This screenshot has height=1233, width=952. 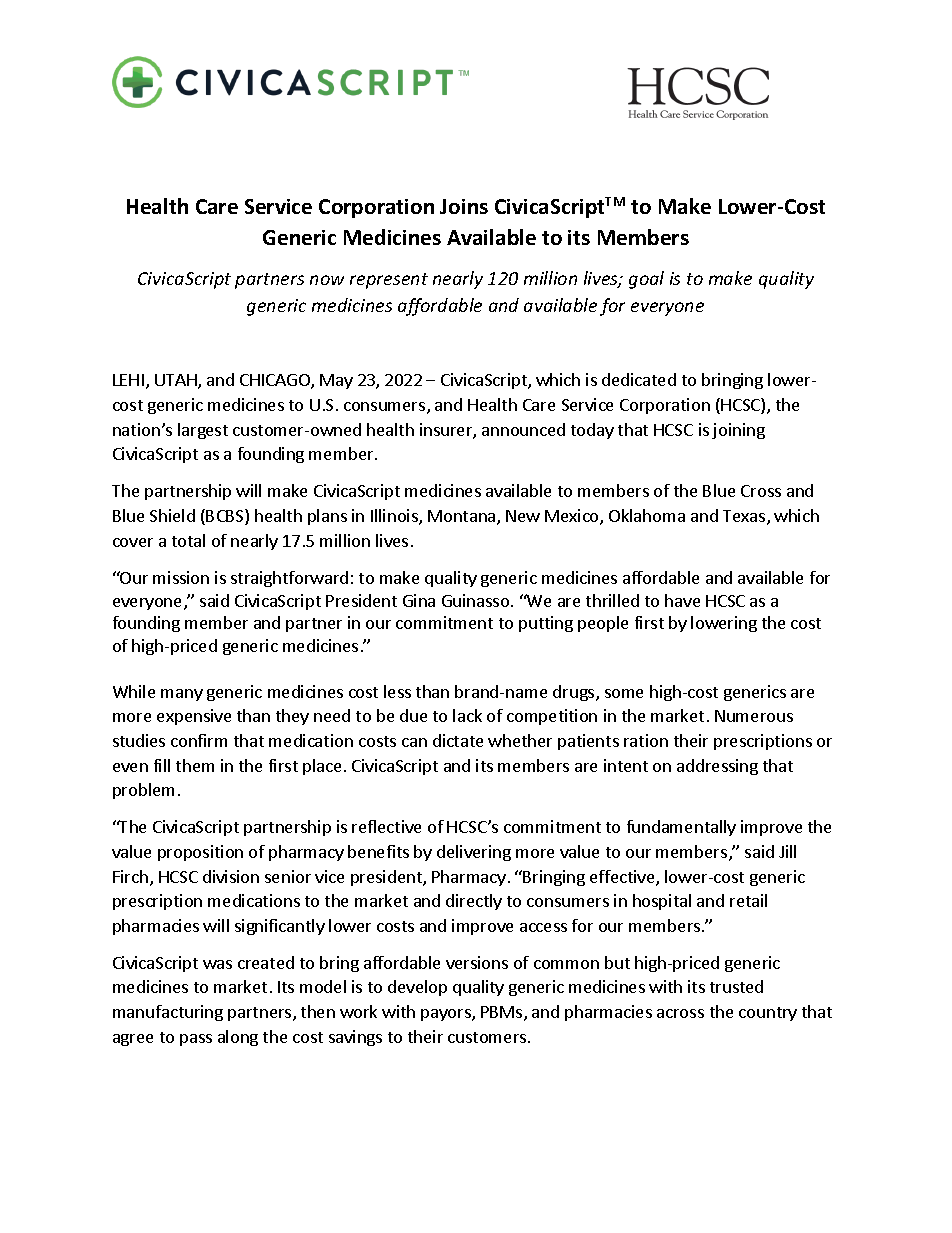 I want to click on now, so click(x=327, y=280).
